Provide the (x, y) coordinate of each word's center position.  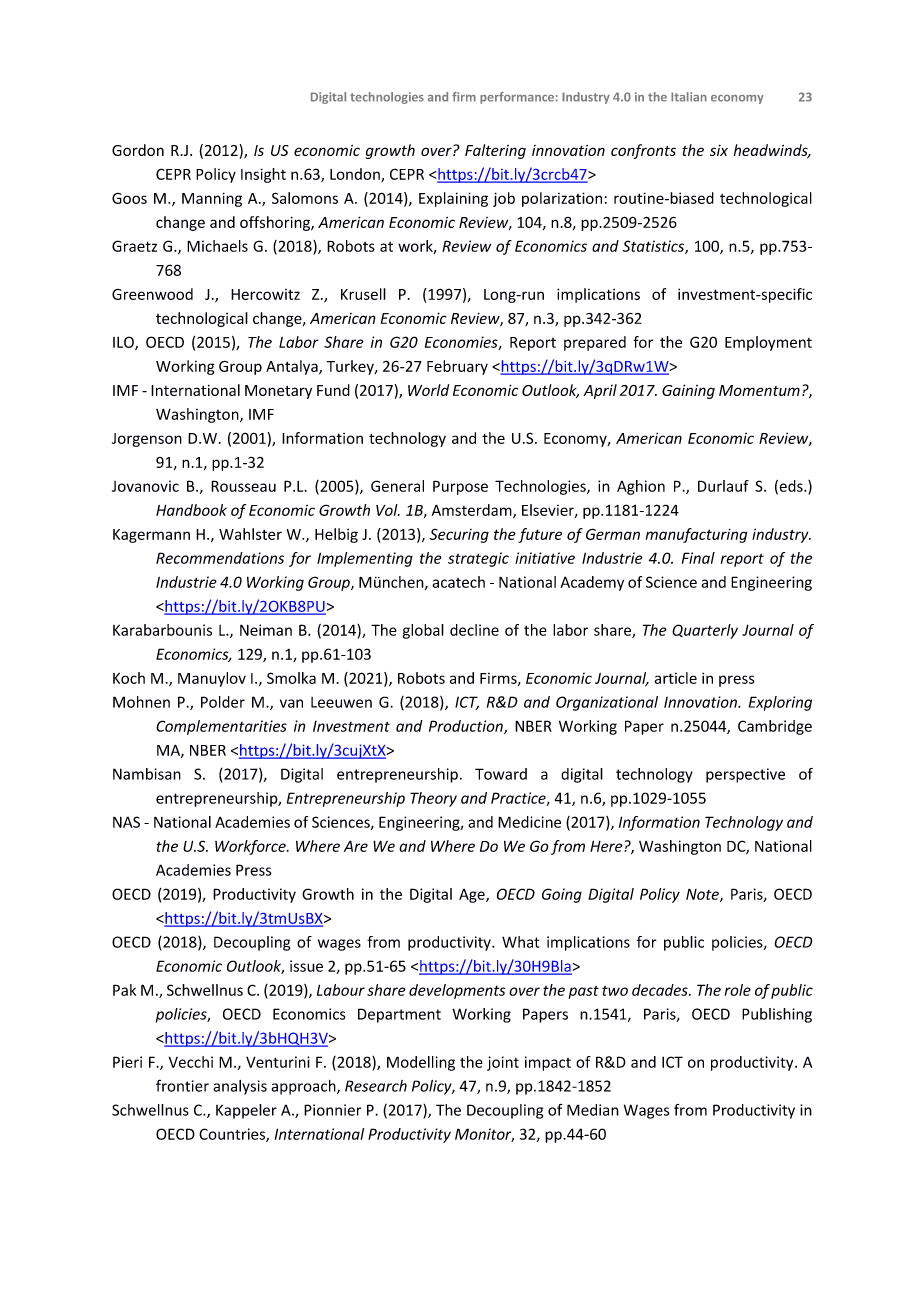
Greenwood (152, 294)
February (457, 367)
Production (467, 727)
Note (703, 895)
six (719, 150)
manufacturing (696, 535)
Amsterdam (473, 511)
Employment (768, 343)
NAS (126, 822)
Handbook (191, 510)
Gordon (138, 150)
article (675, 678)
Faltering (495, 151)
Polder (223, 702)
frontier (182, 1085)
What (520, 942)
